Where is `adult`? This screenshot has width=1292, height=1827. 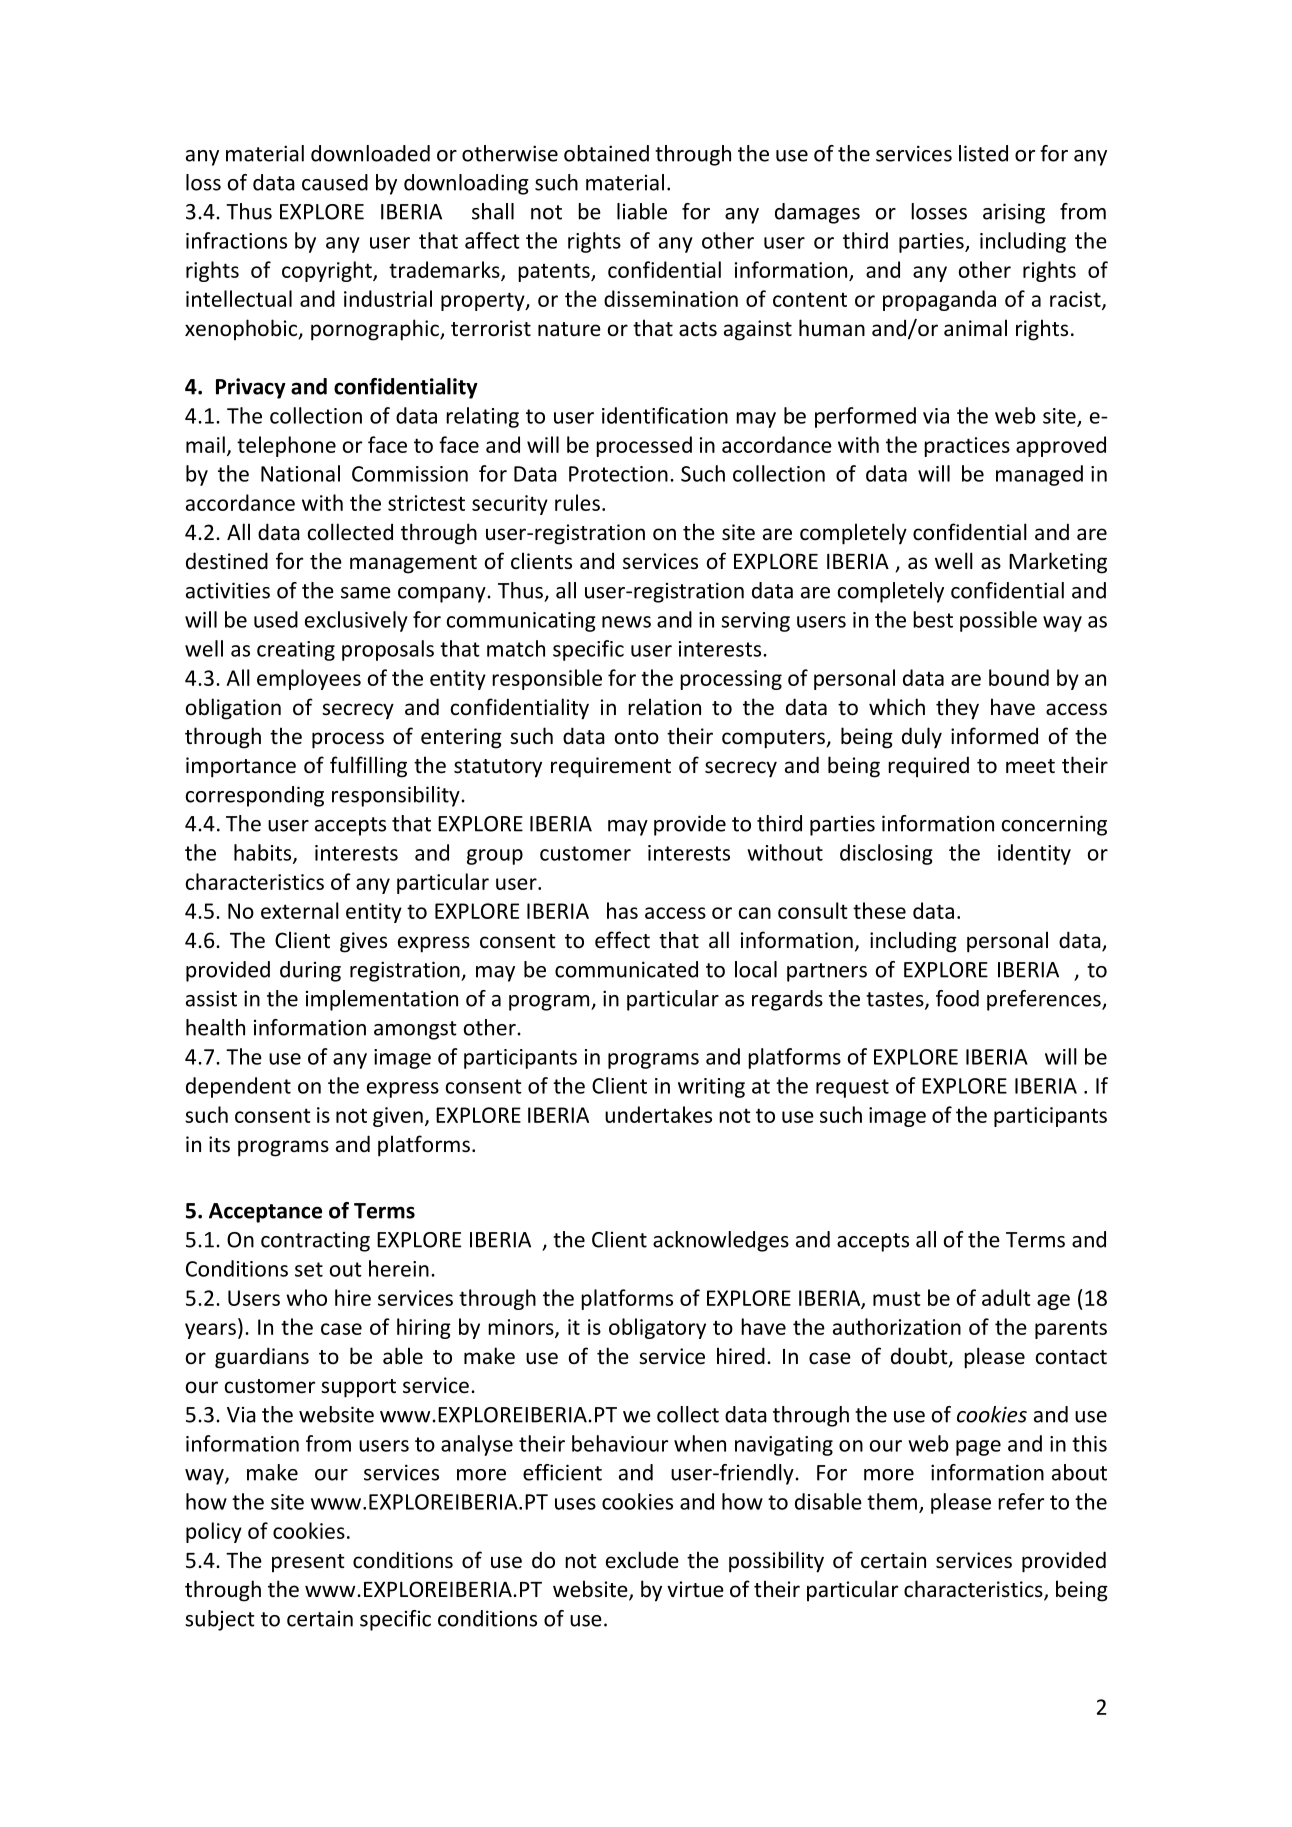 adult is located at coordinates (1006, 1297).
